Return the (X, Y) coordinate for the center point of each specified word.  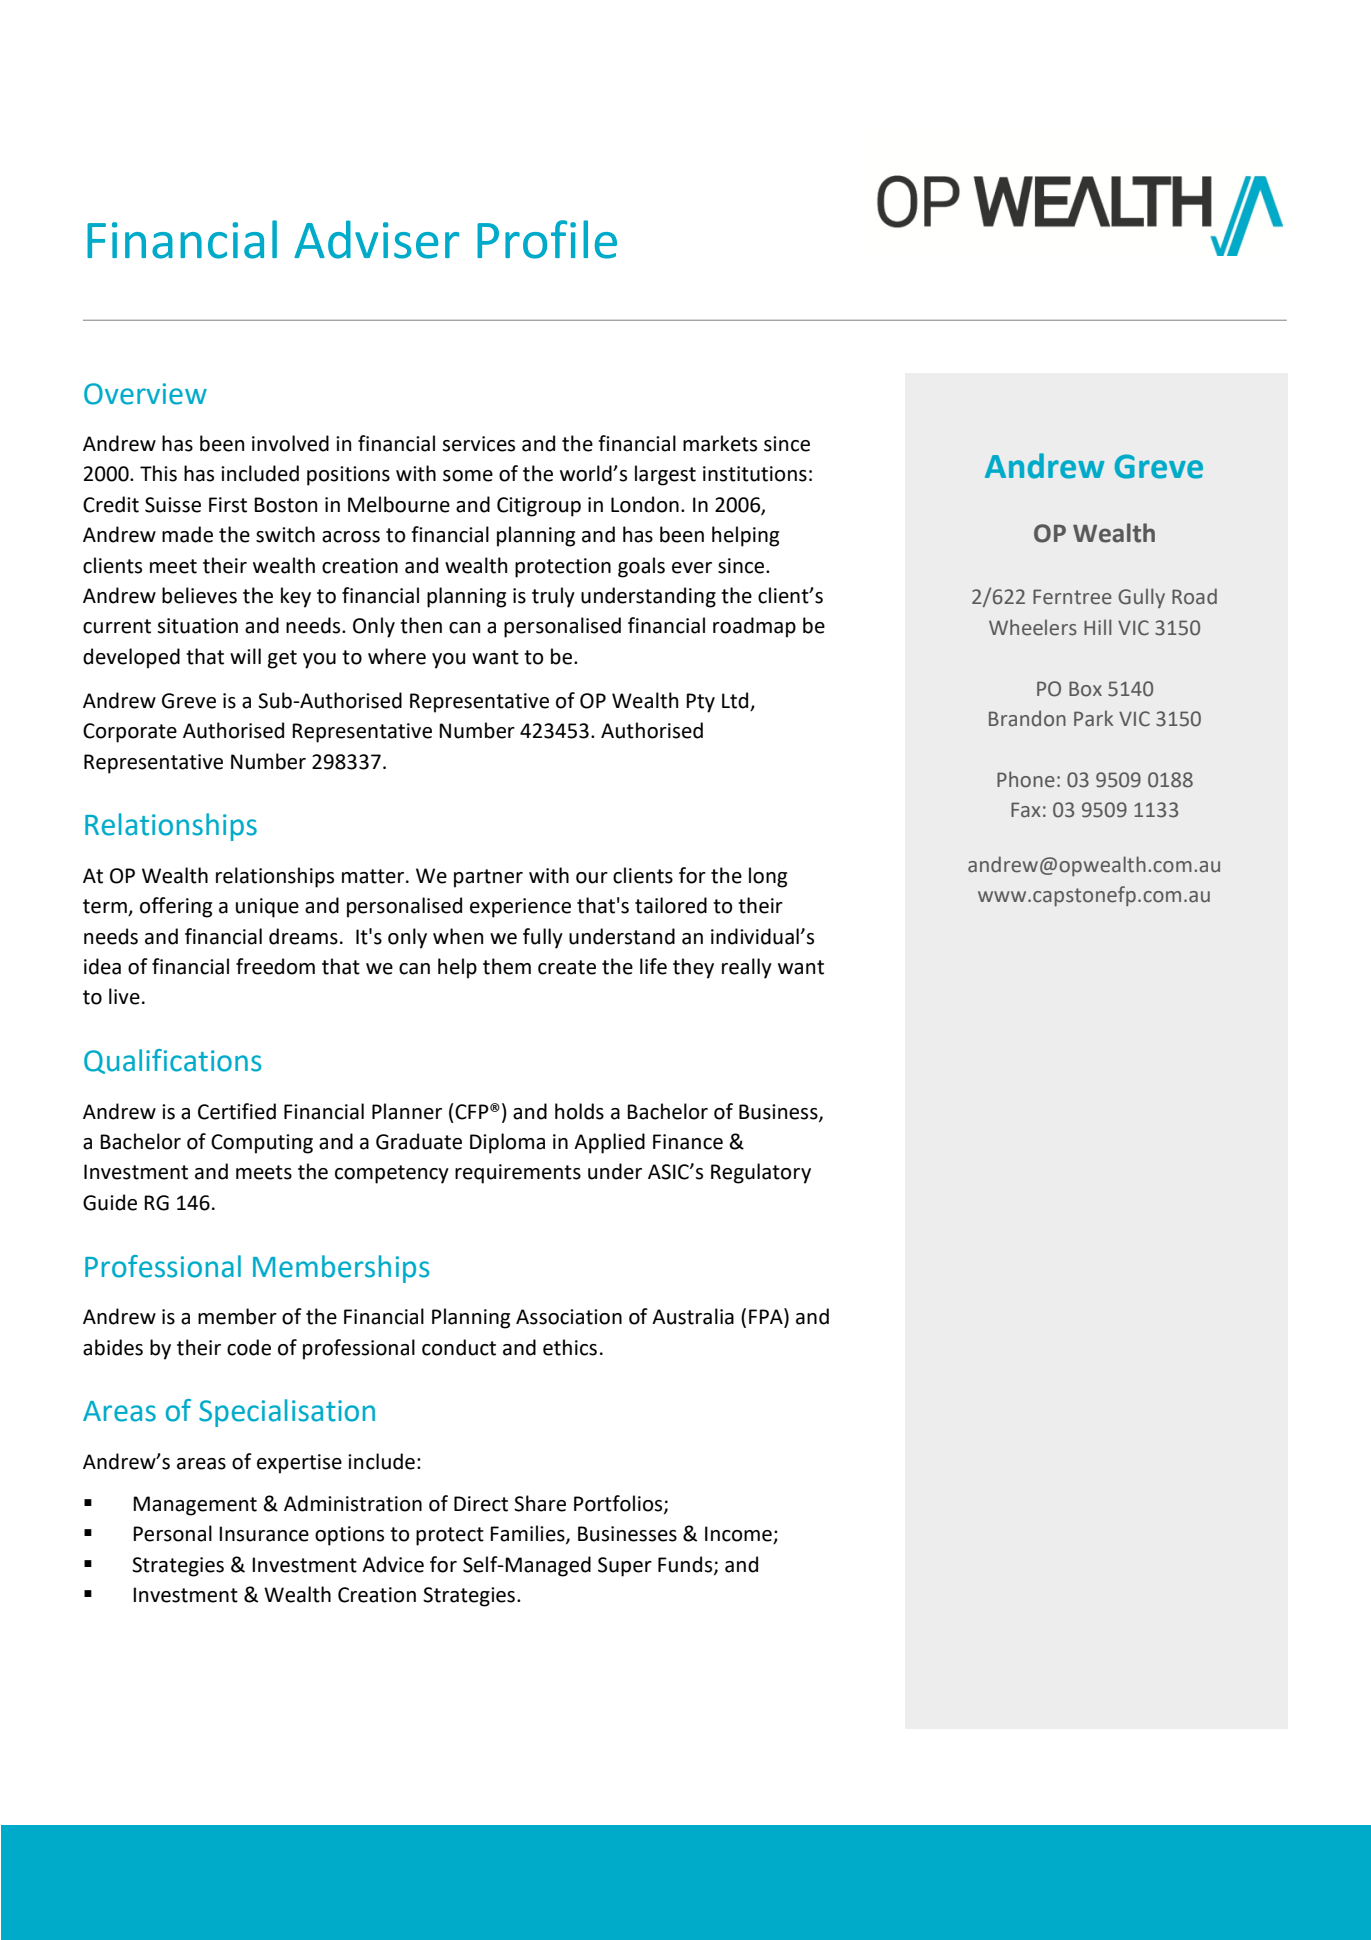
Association (569, 1317)
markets (720, 443)
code (249, 1347)
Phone (1026, 779)
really (747, 968)
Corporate (130, 733)
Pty (700, 703)
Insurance (264, 1534)
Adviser (376, 239)
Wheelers (1033, 627)
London (645, 504)
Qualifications (172, 1061)
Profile (547, 239)
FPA (767, 1317)
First (228, 505)
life (653, 966)
